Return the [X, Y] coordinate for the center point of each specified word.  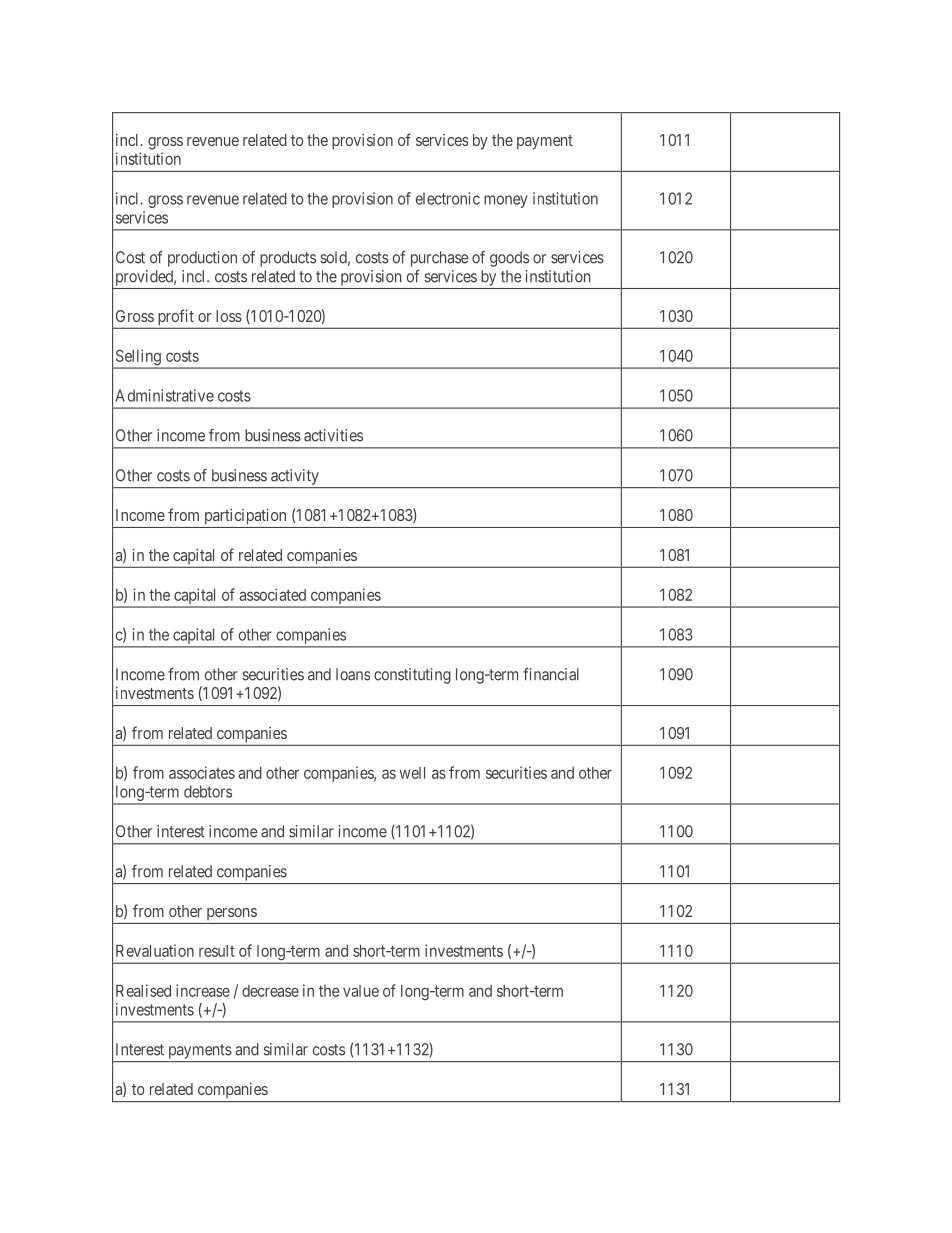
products [288, 259]
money [505, 201]
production [202, 259]
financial [551, 674]
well [412, 773]
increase [203, 990]
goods [509, 259]
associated [272, 594]
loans [353, 674]
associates [202, 772]
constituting [412, 676]
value [361, 991]
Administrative [164, 395]
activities [333, 435]
